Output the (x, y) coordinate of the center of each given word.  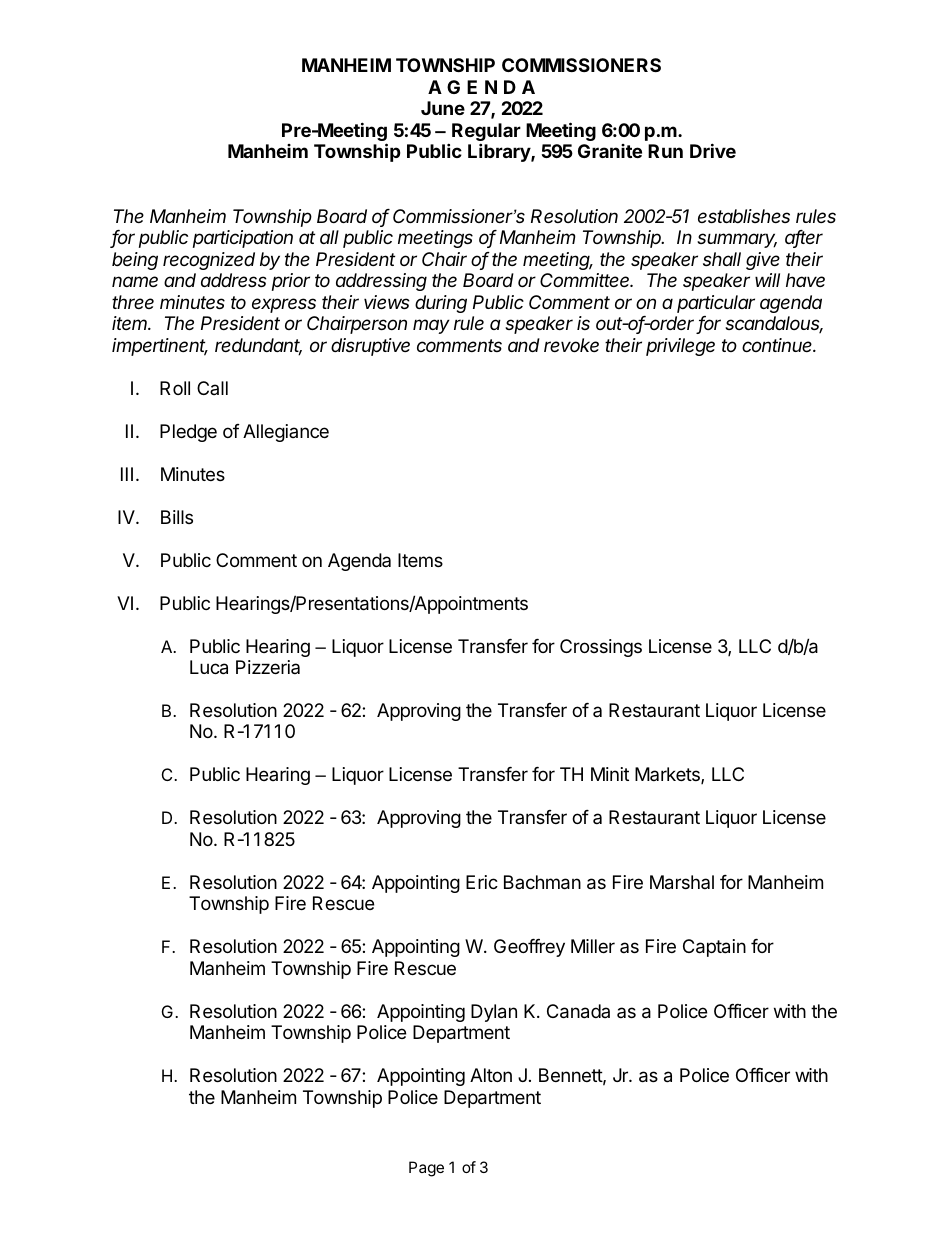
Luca (209, 667)
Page (426, 1169)
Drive (713, 150)
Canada (578, 1011)
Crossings (601, 648)
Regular (486, 133)
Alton (491, 1075)
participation (243, 239)
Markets (668, 775)
